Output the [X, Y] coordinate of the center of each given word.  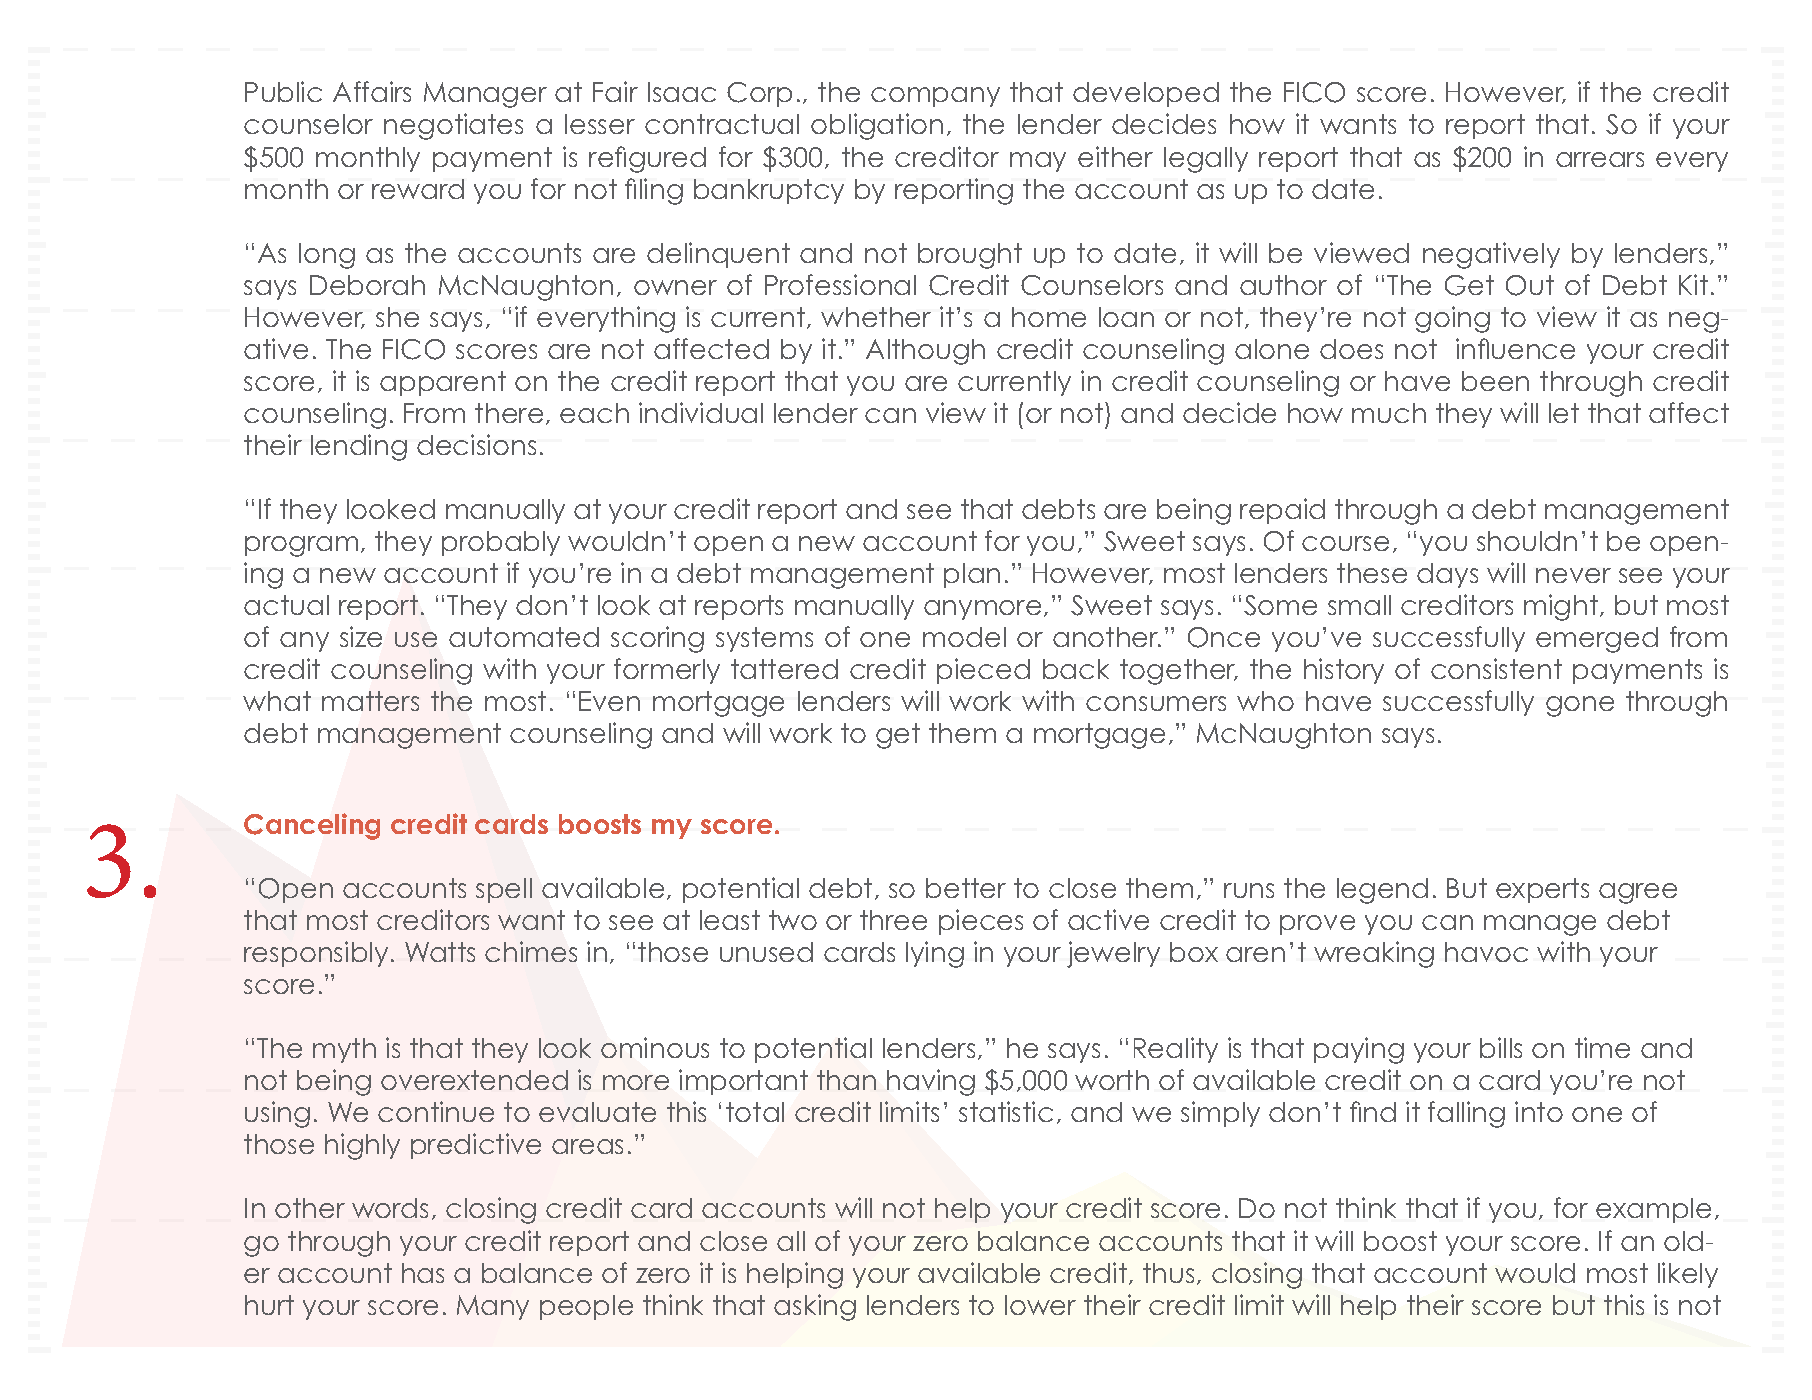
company [935, 97]
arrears [1600, 159]
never [1573, 575]
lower [1040, 1305]
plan [972, 575]
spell [504, 890]
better [966, 888]
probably [501, 543]
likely [1688, 1275]
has [423, 1273]
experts [1542, 890]
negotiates [453, 126]
